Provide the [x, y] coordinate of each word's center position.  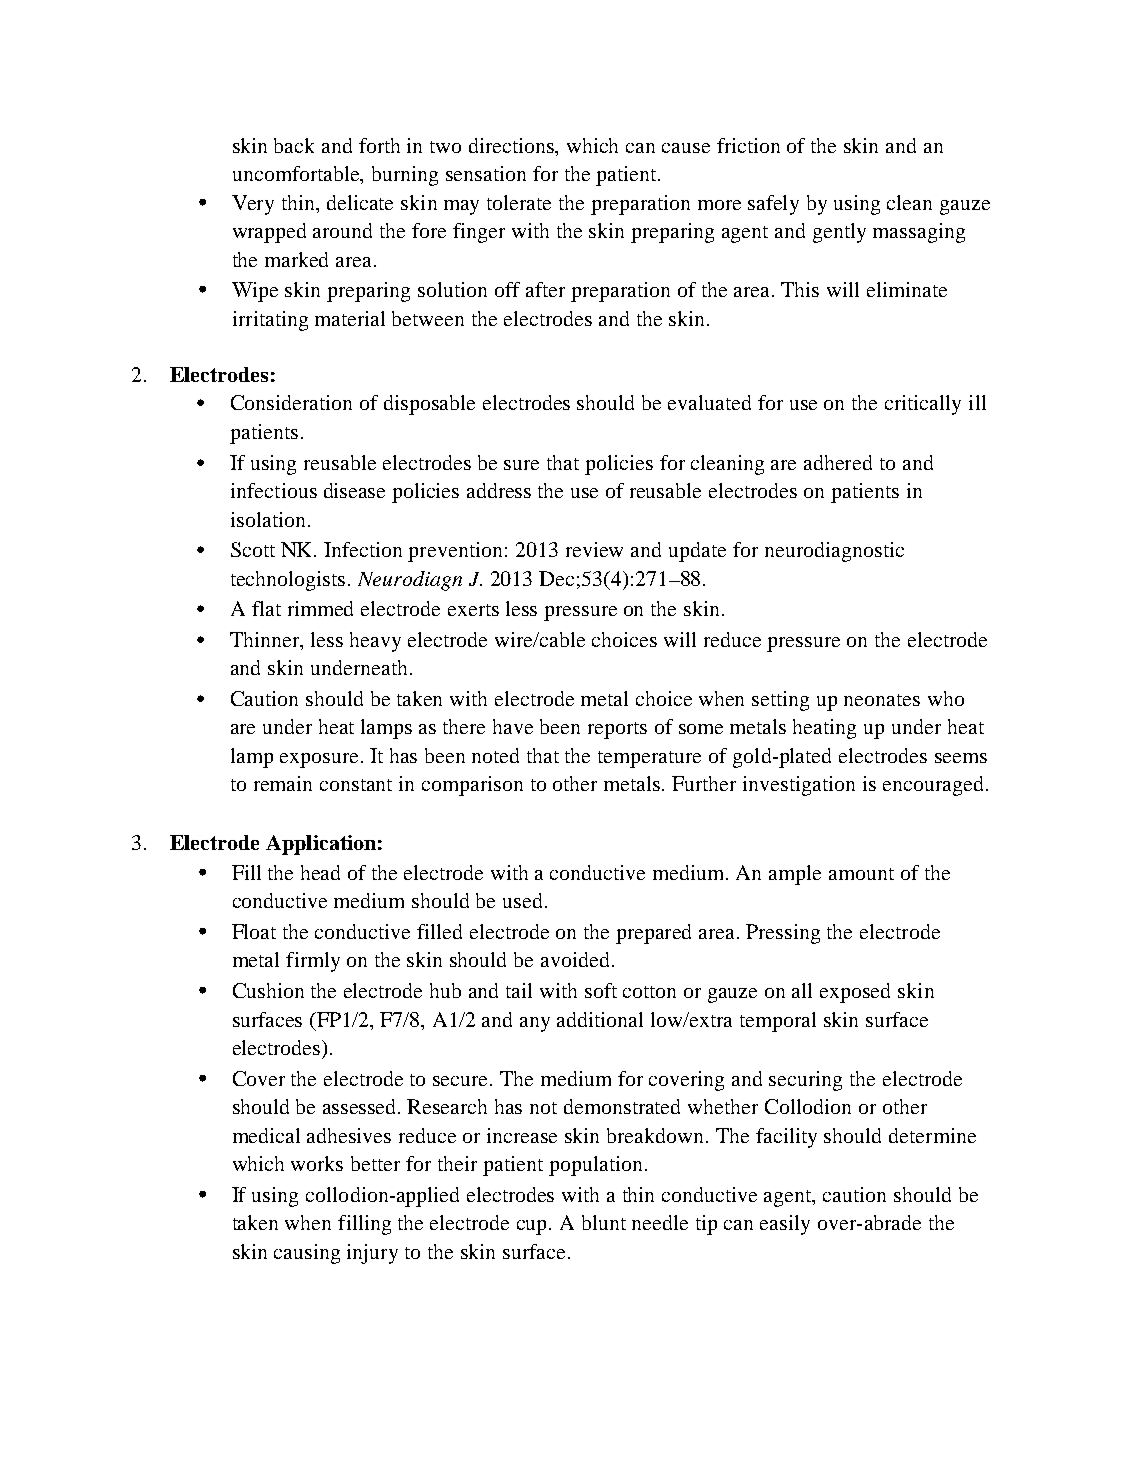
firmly [313, 962]
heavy [375, 642]
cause [686, 148]
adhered [838, 462]
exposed [855, 993]
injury [372, 1254]
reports [617, 730]
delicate [360, 202]
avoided [575, 959]
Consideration [291, 402]
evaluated [709, 402]
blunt [604, 1222]
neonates [882, 700]
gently [839, 233]
